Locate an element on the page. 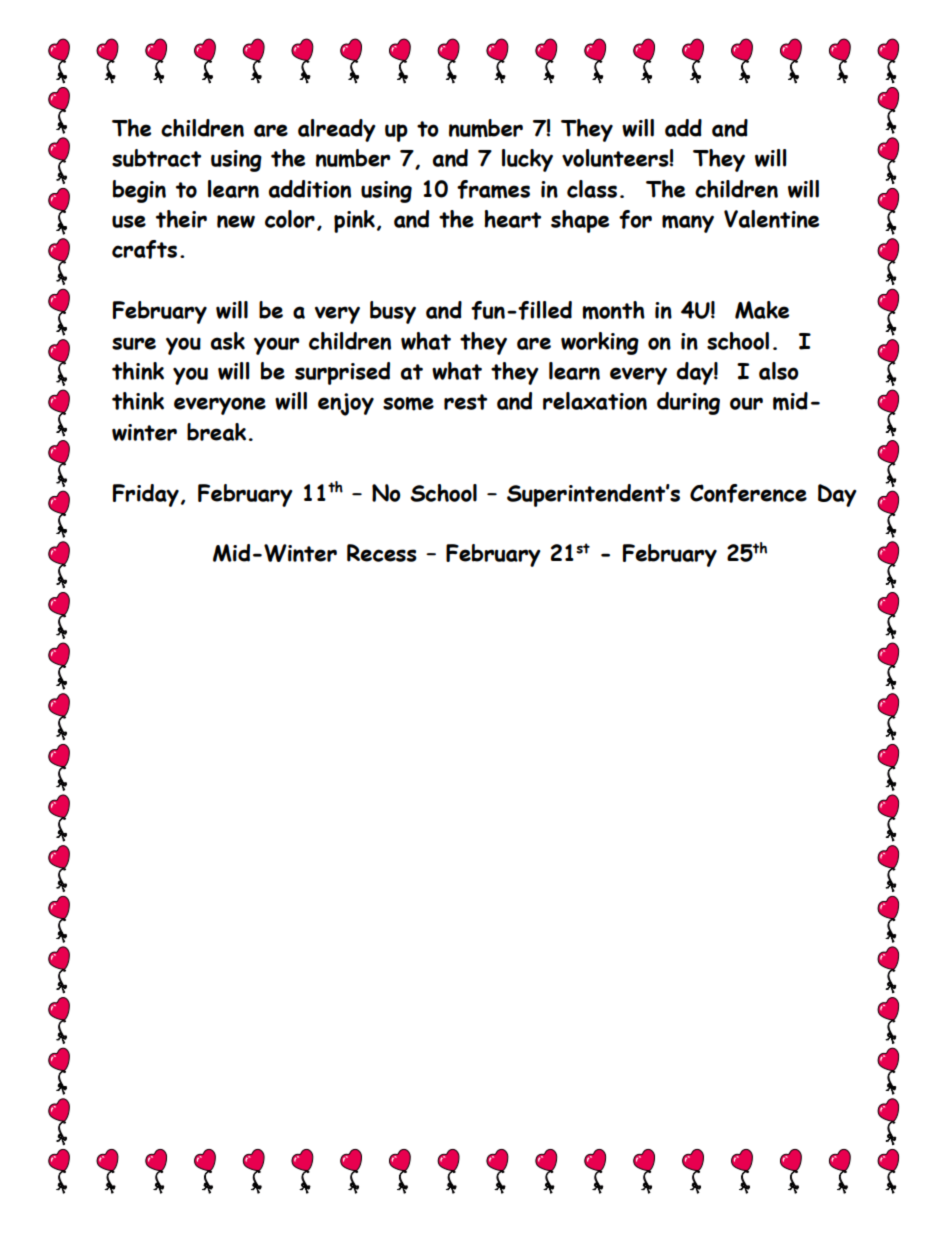 This page has width=952, height=1233. class is located at coordinates (592, 189).
